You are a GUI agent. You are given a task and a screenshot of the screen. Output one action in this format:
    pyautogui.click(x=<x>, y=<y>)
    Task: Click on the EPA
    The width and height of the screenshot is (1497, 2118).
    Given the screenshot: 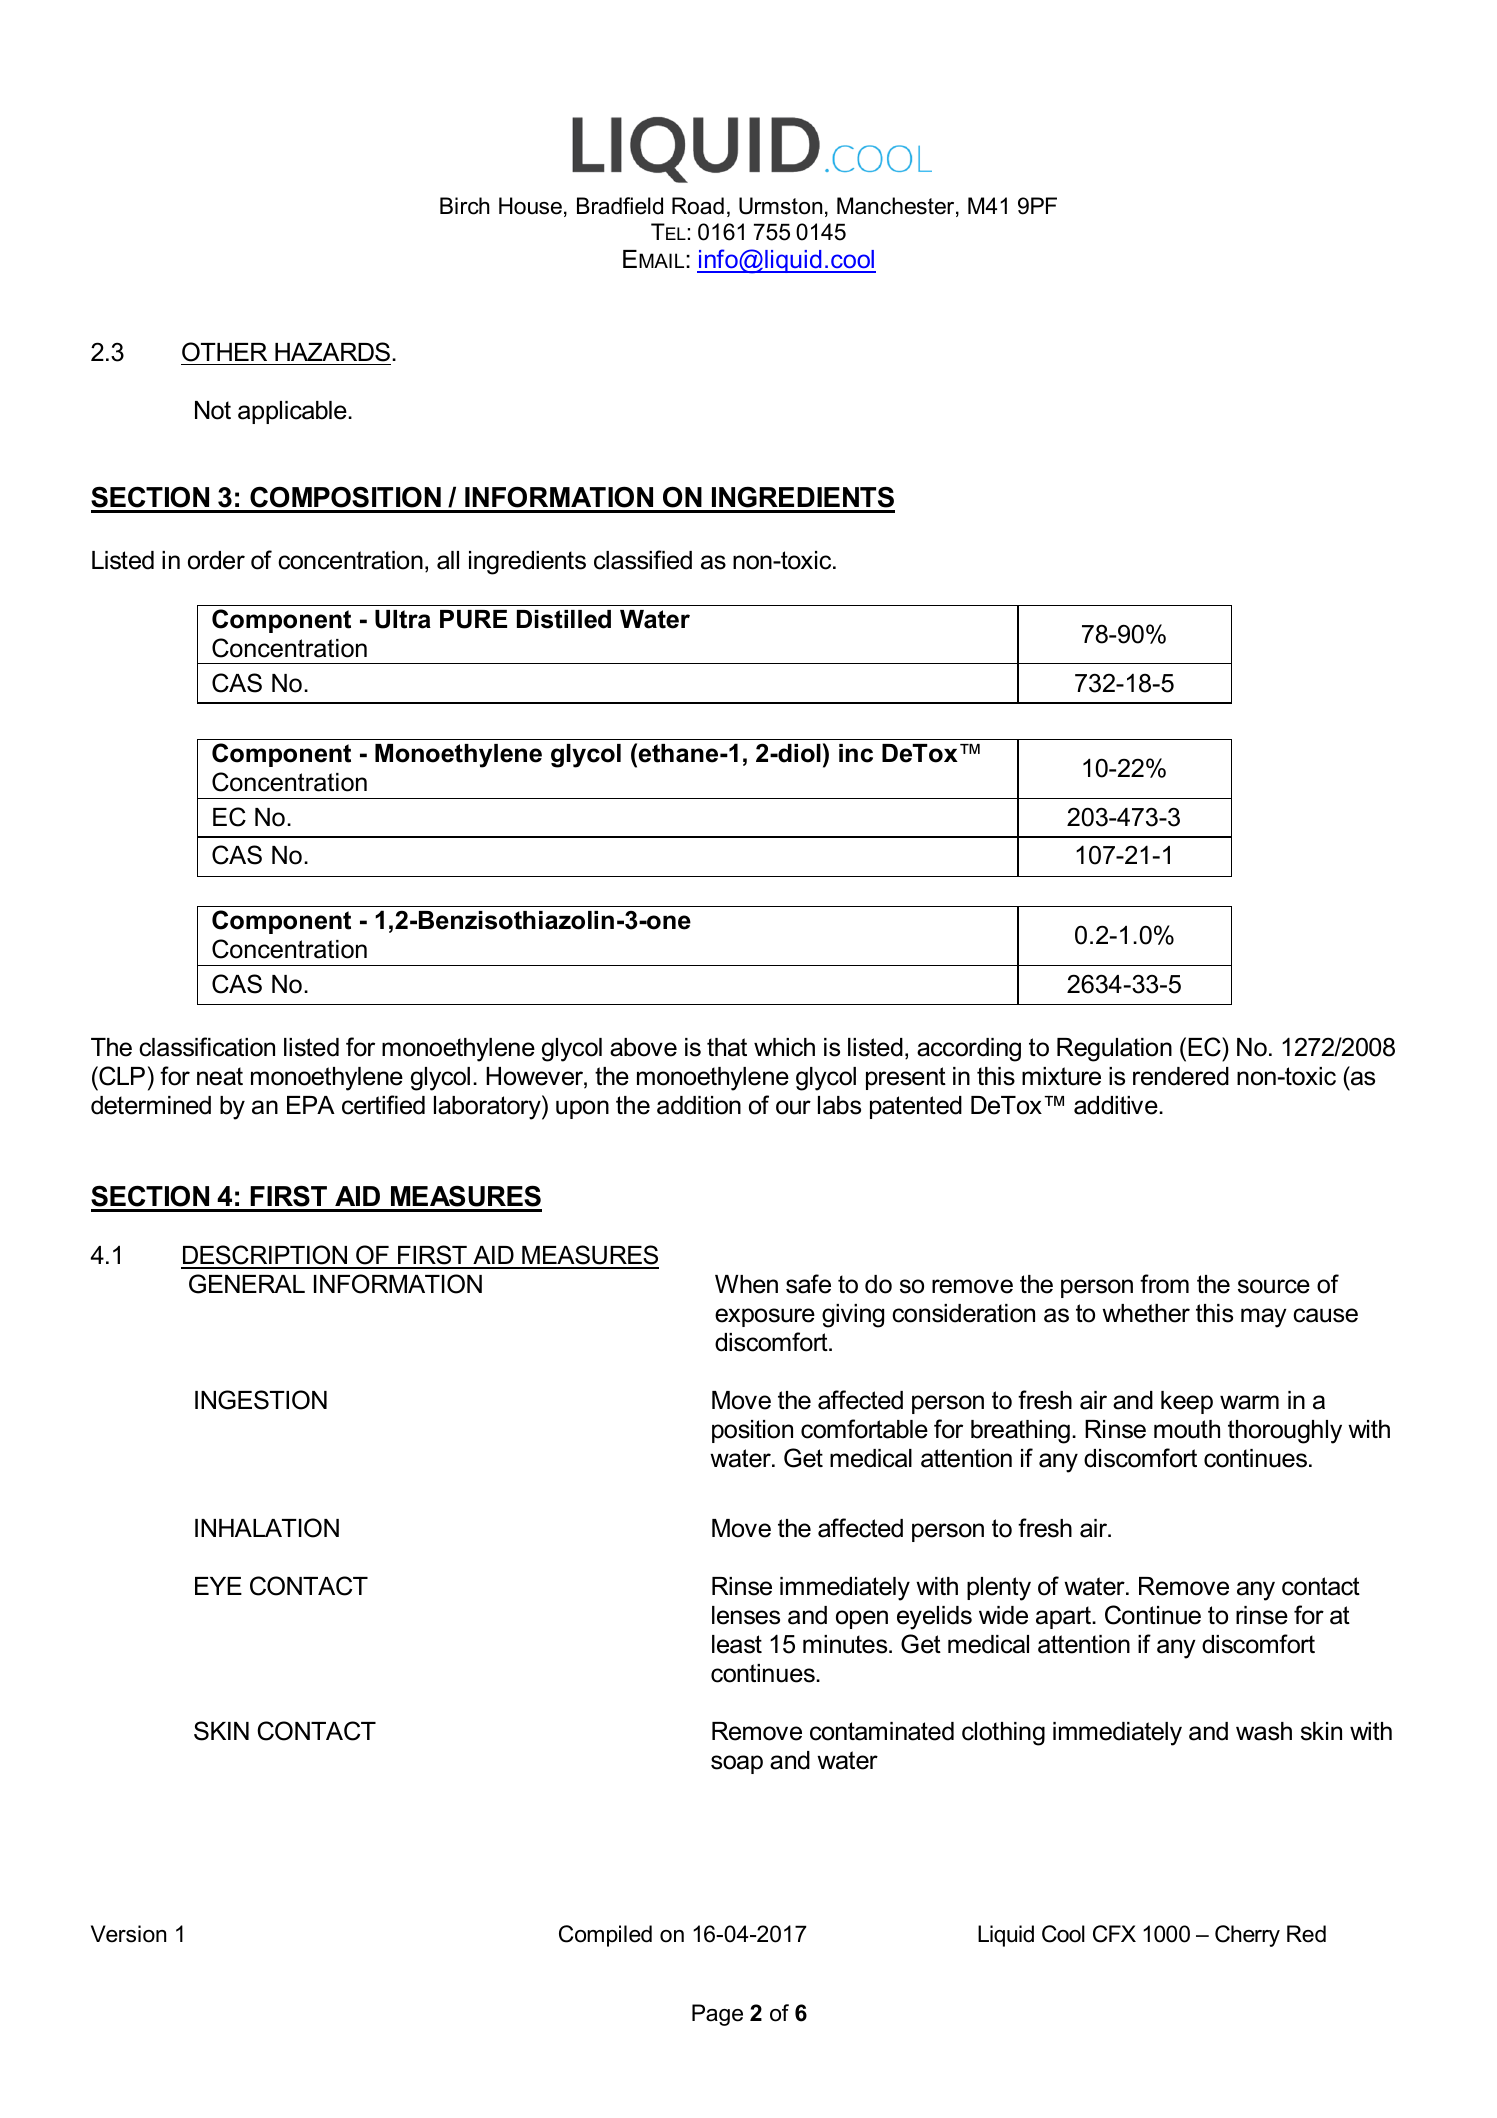 What is the action you would take?
    pyautogui.click(x=311, y=1105)
